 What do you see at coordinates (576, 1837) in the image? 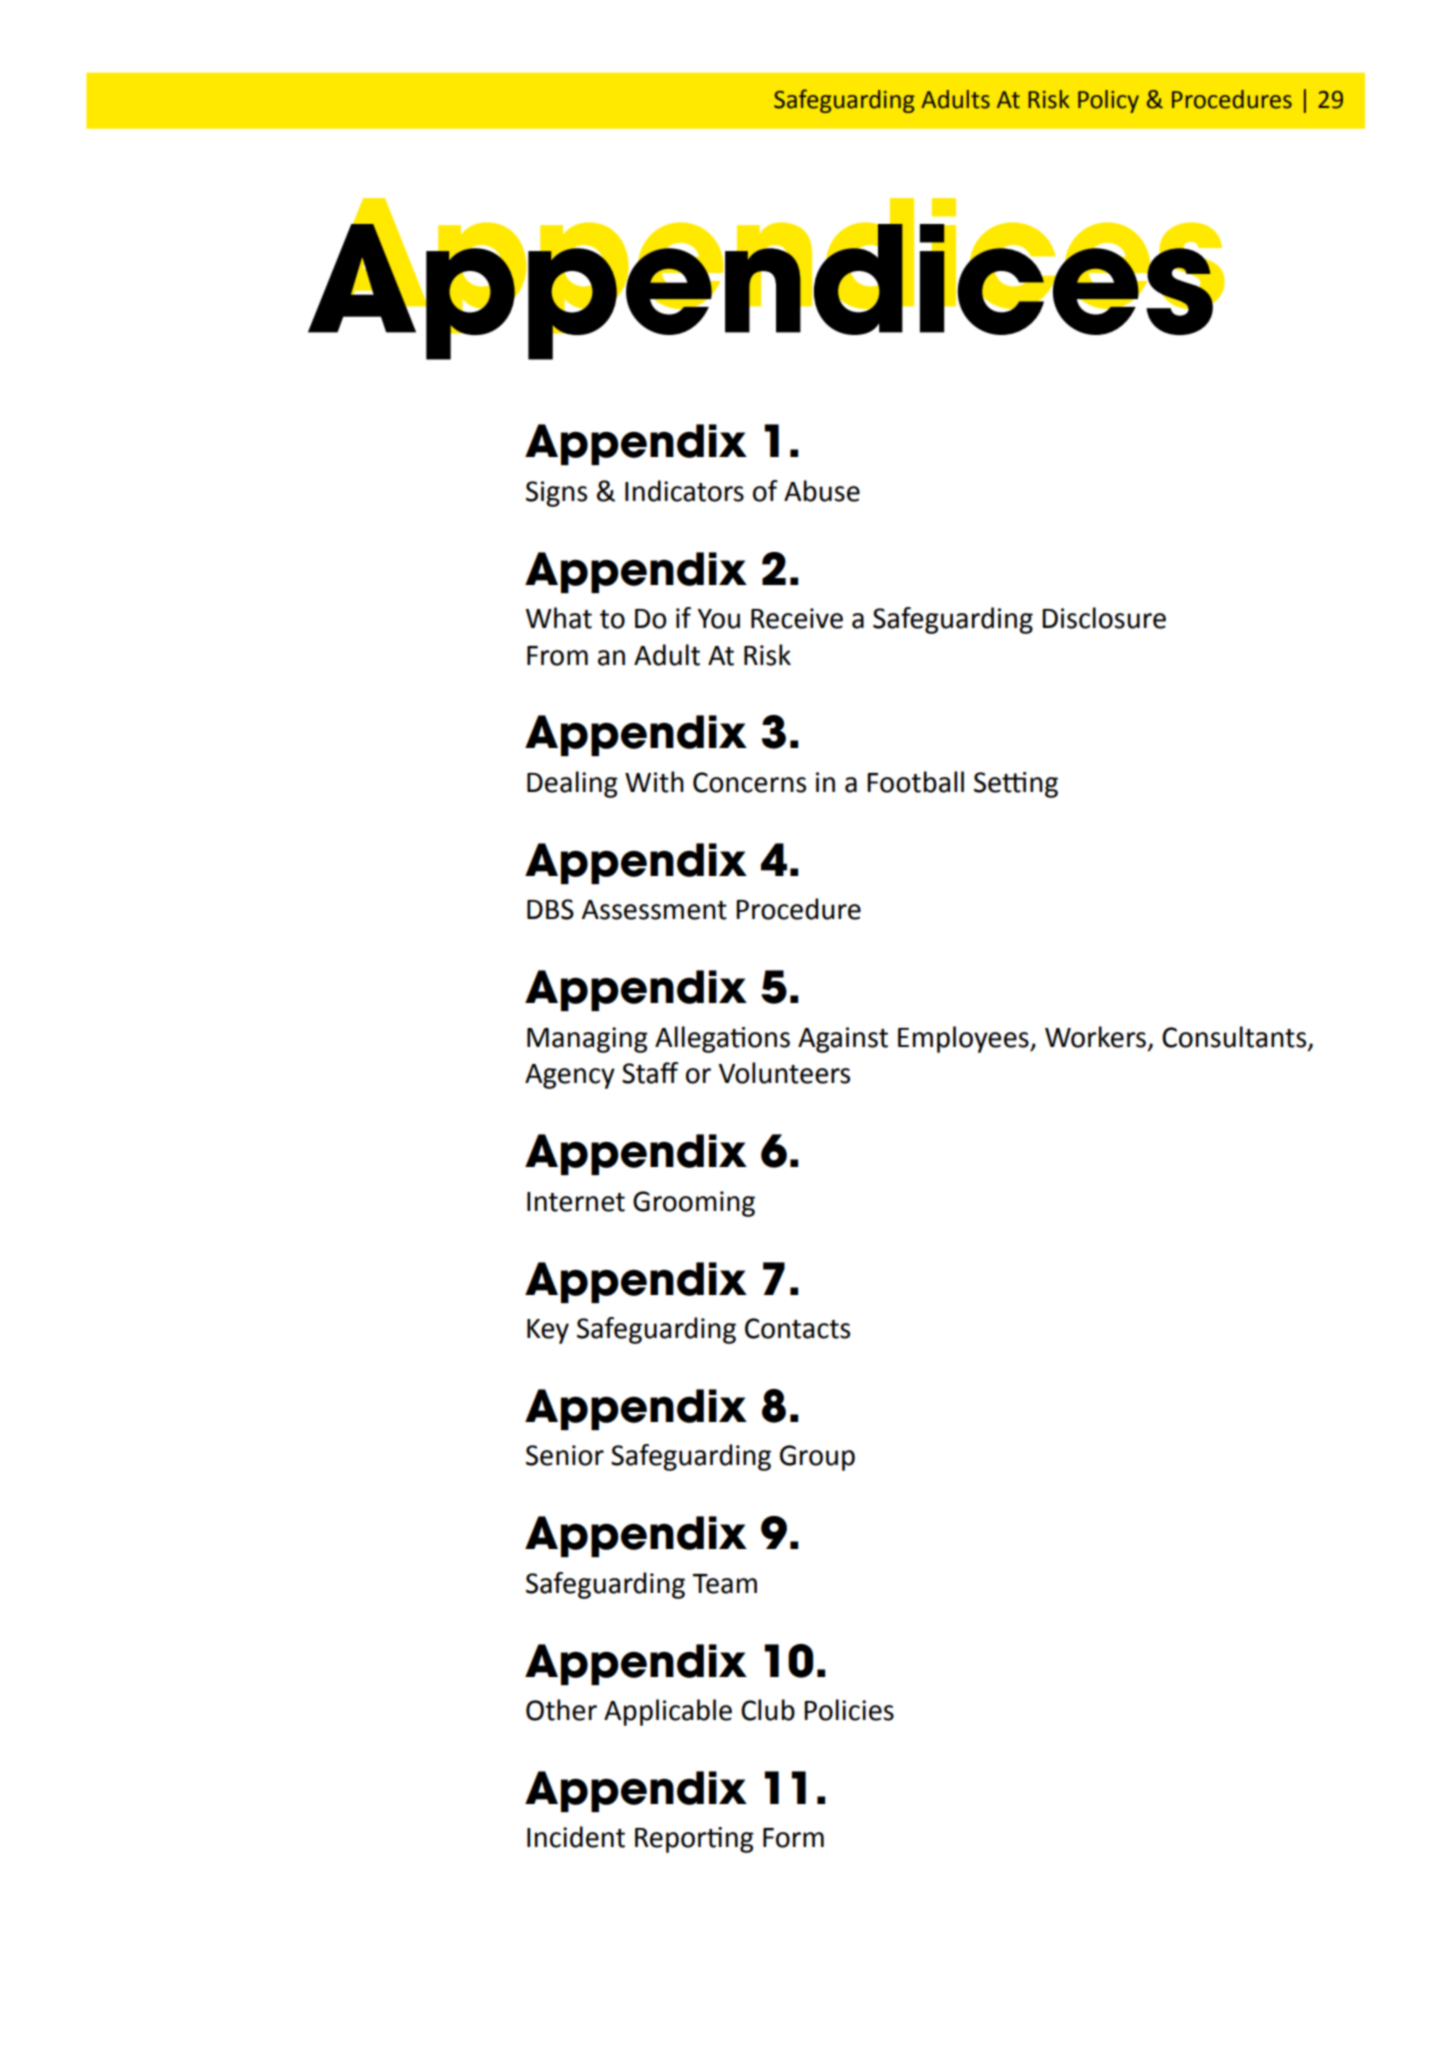
I see `Incident` at bounding box center [576, 1837].
